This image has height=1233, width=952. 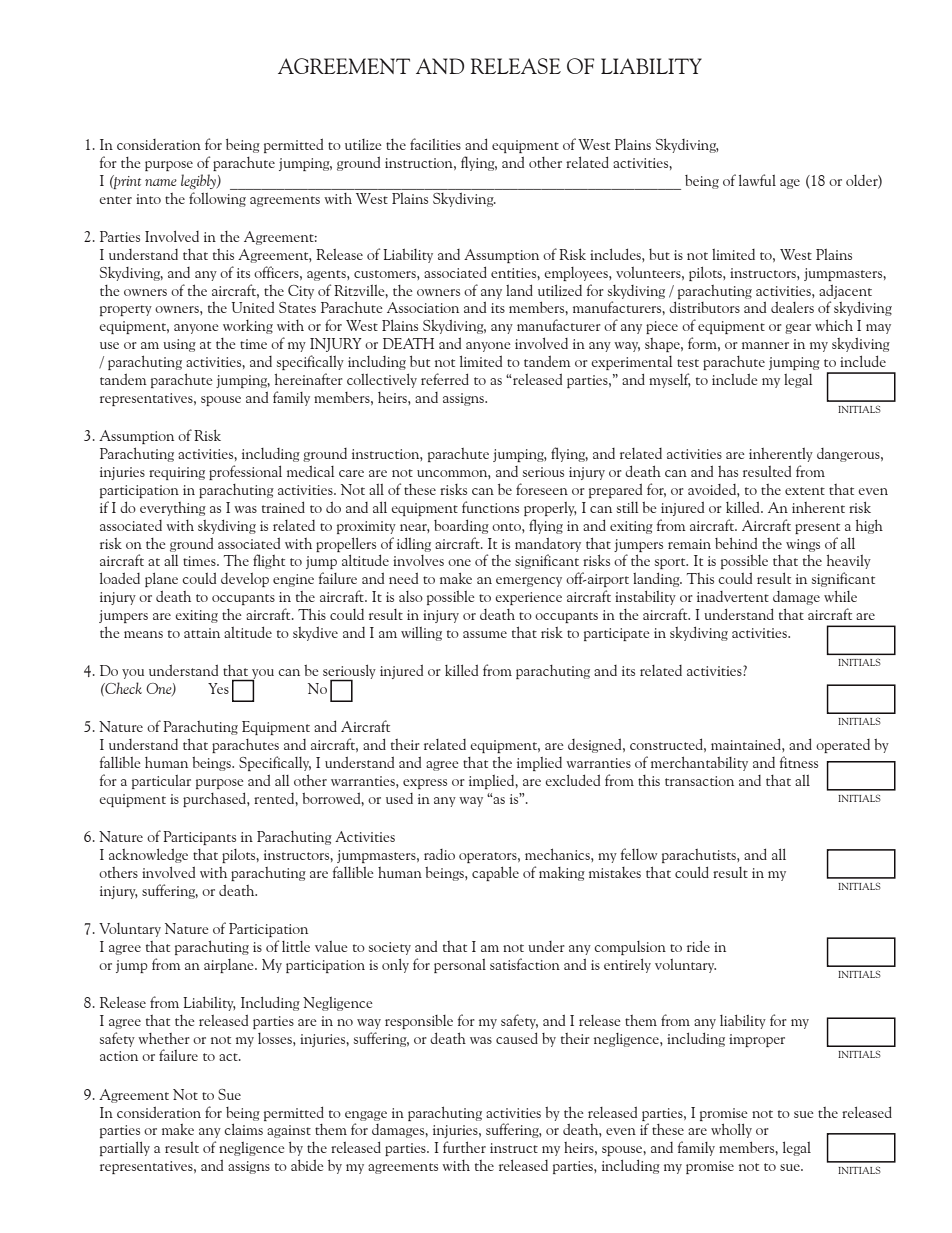 I want to click on inadvertent, so click(x=733, y=596).
